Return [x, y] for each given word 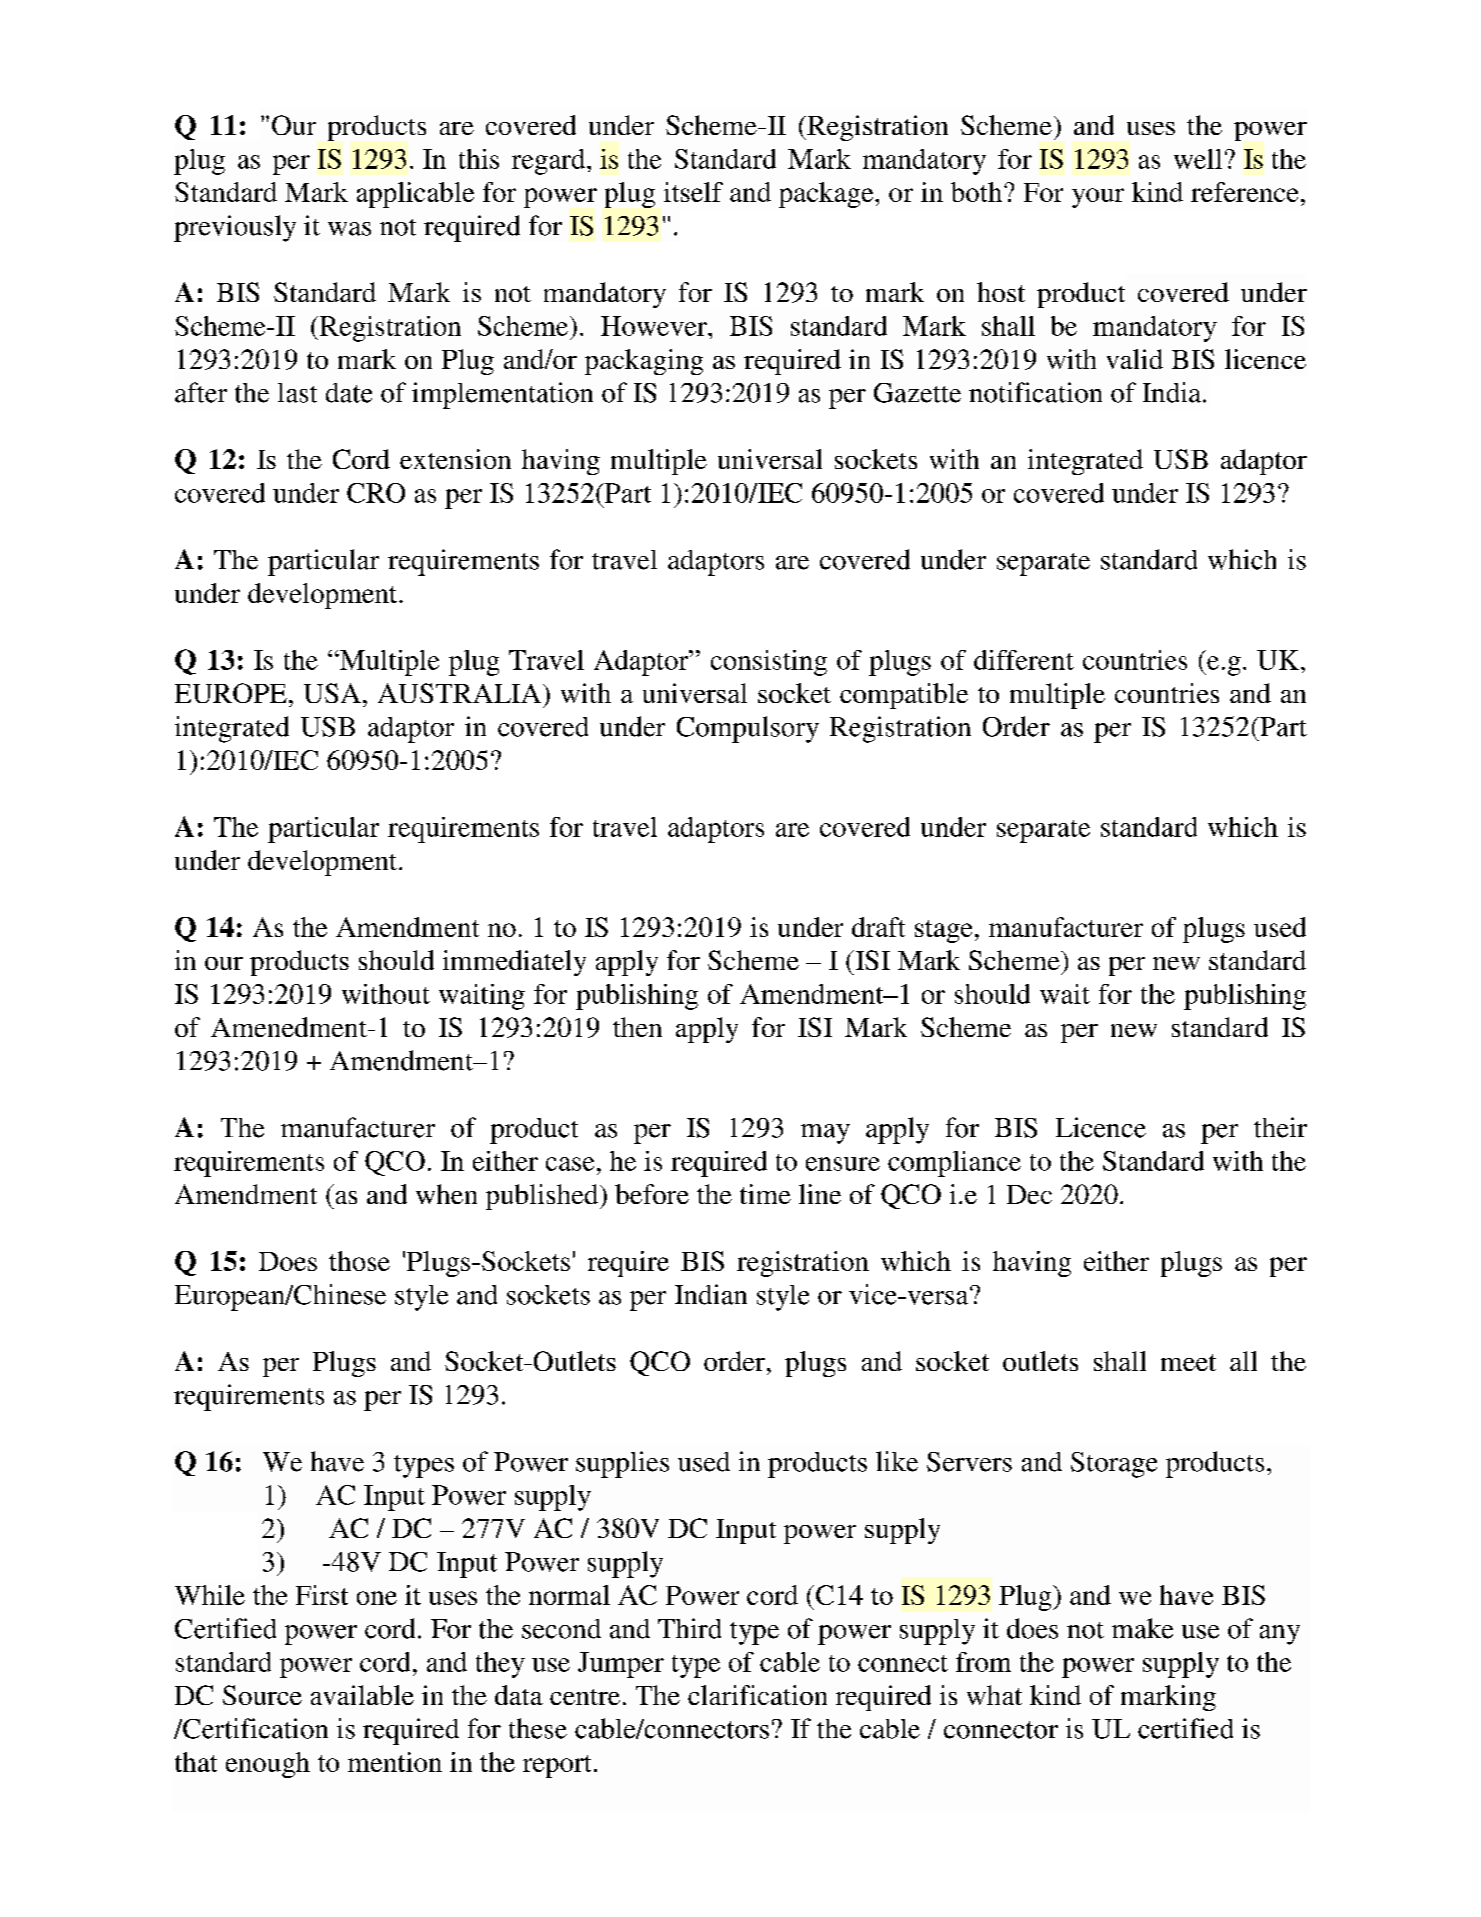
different [1024, 660]
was [349, 229]
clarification [757, 1695]
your [1098, 198]
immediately [514, 963]
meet [1188, 1362]
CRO [376, 493]
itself [693, 192]
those [359, 1261]
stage [943, 931]
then [637, 1027]
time [765, 1194]
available [362, 1695]
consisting [769, 663]
